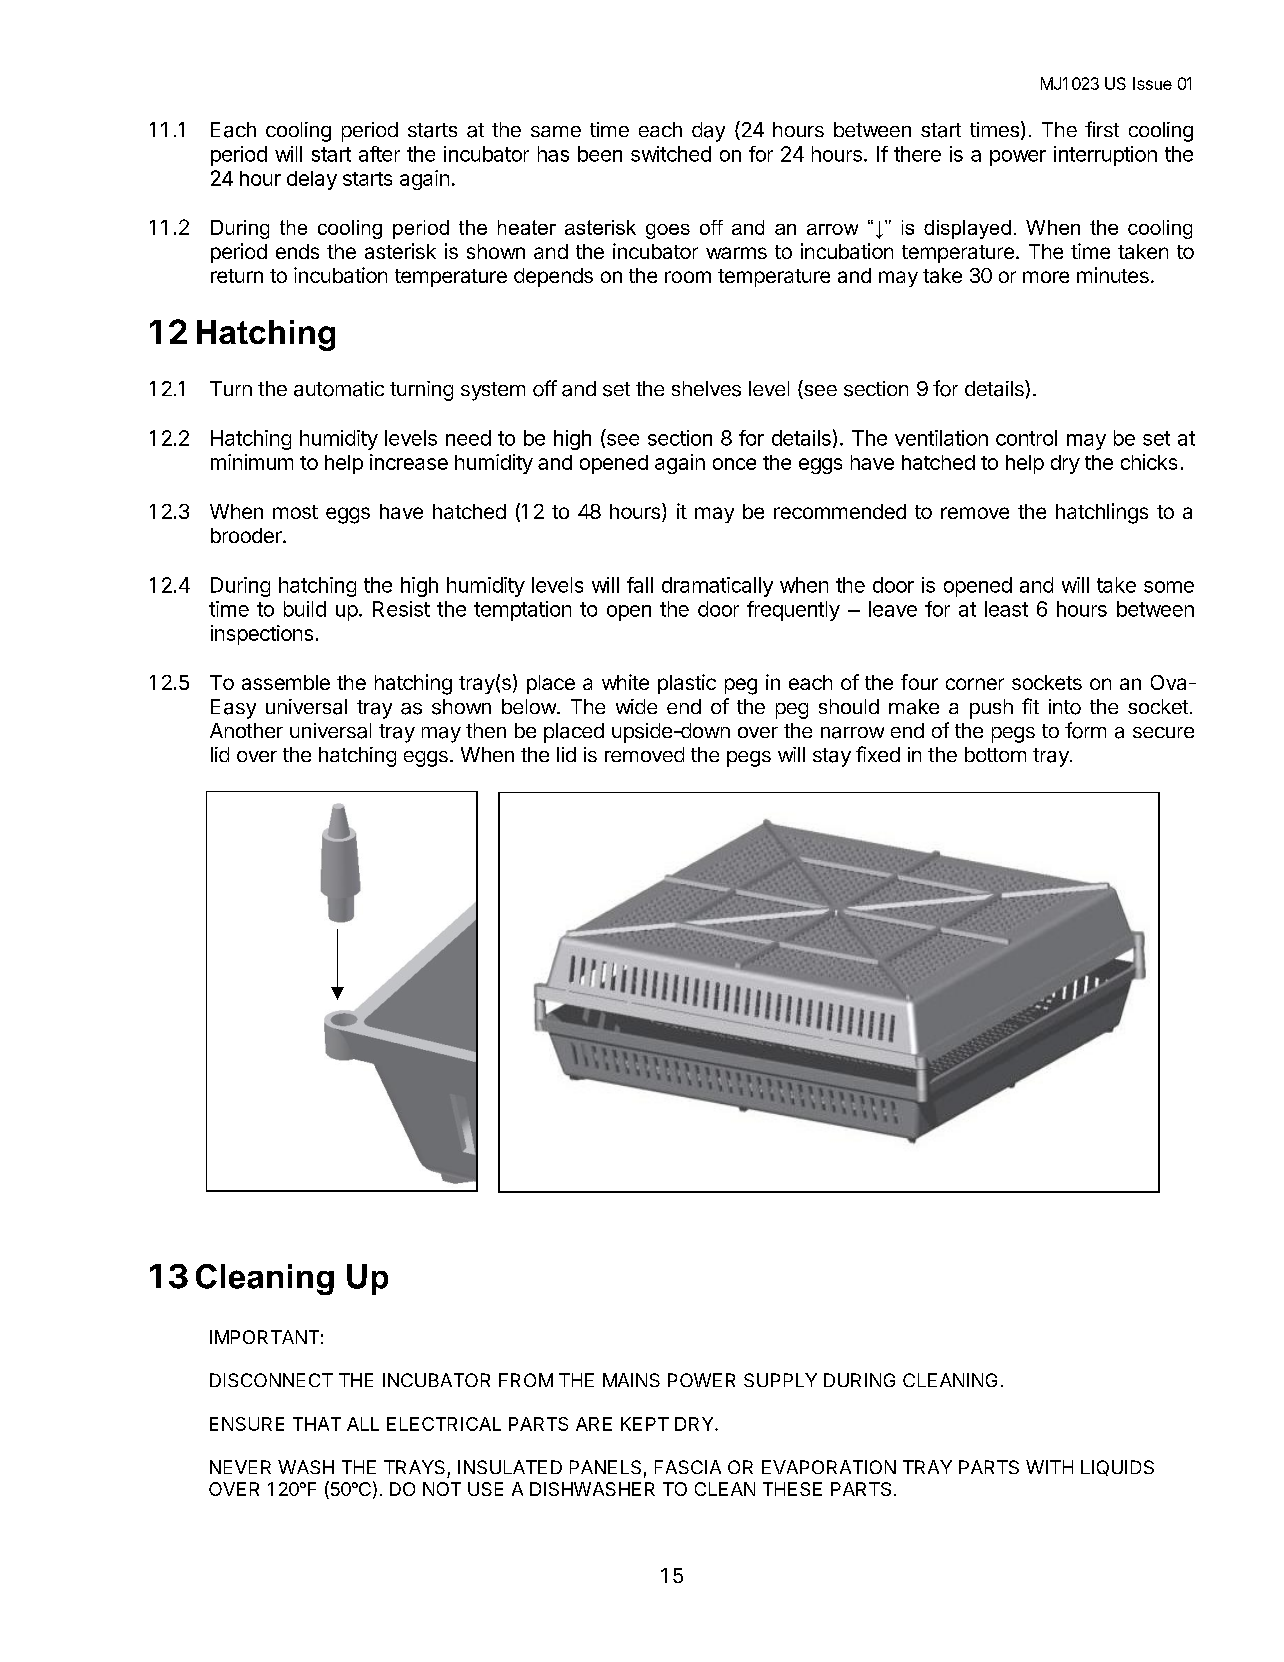 The height and width of the image is (1662, 1284). What do you see at coordinates (717, 587) in the image?
I see `dramatically` at bounding box center [717, 587].
